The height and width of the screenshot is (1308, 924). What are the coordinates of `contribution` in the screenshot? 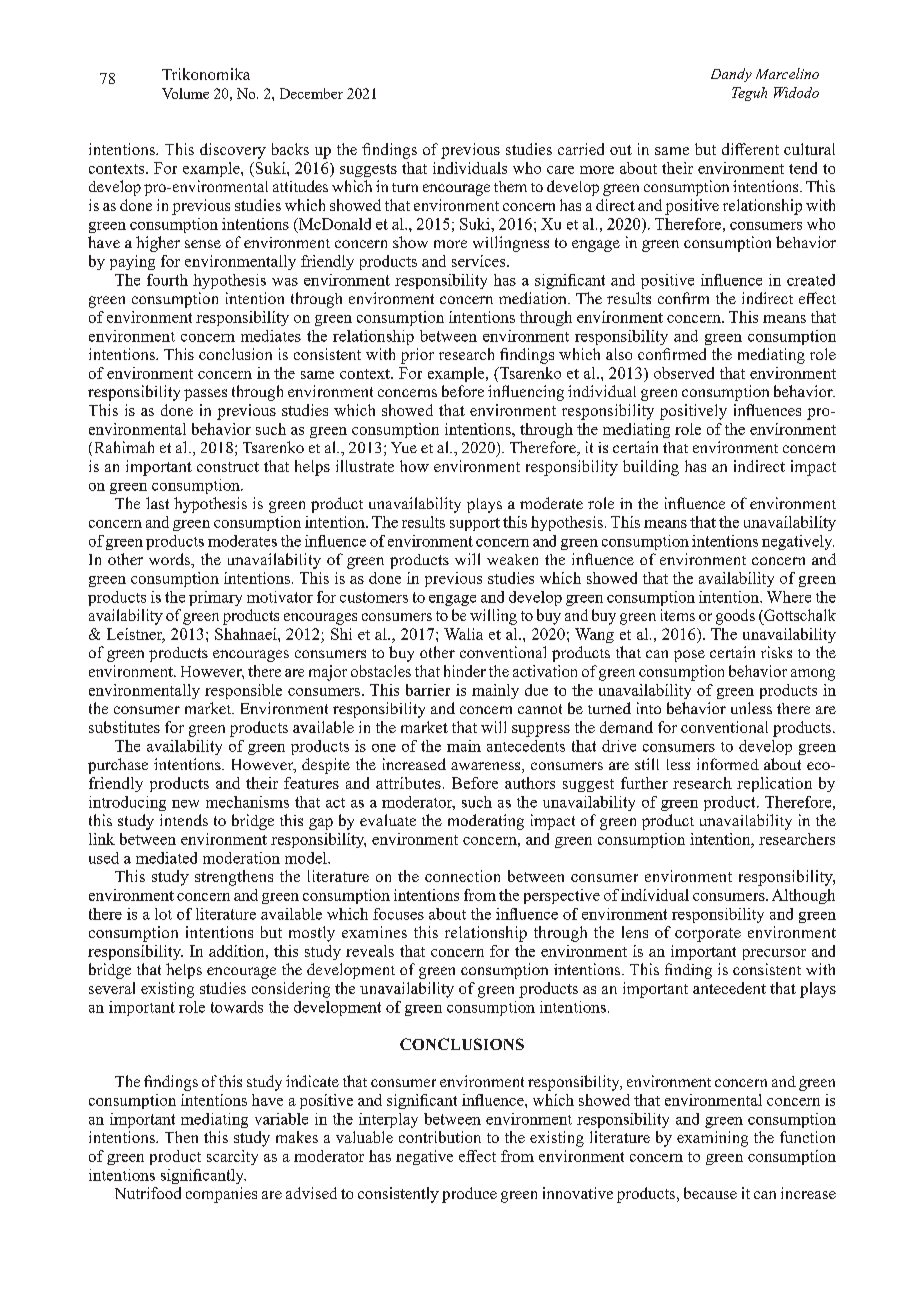 It's located at (440, 1137).
